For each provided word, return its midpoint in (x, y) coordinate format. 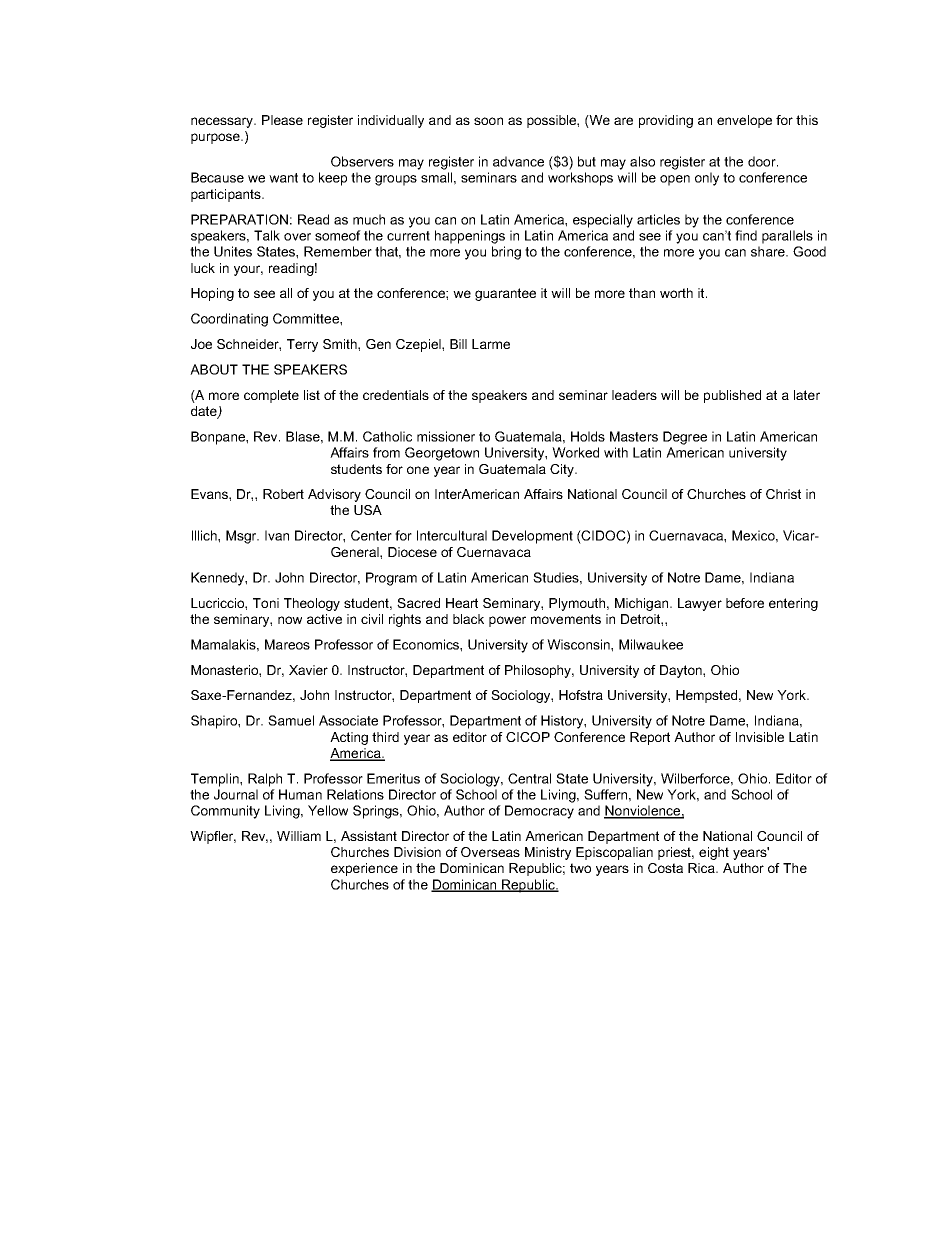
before (745, 603)
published (732, 396)
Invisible (760, 737)
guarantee (505, 294)
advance (518, 161)
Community (225, 812)
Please (282, 120)
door (763, 161)
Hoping (212, 294)
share (769, 251)
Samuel (291, 720)
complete (271, 396)
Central (529, 778)
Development (532, 537)
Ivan (277, 535)
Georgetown (442, 454)
